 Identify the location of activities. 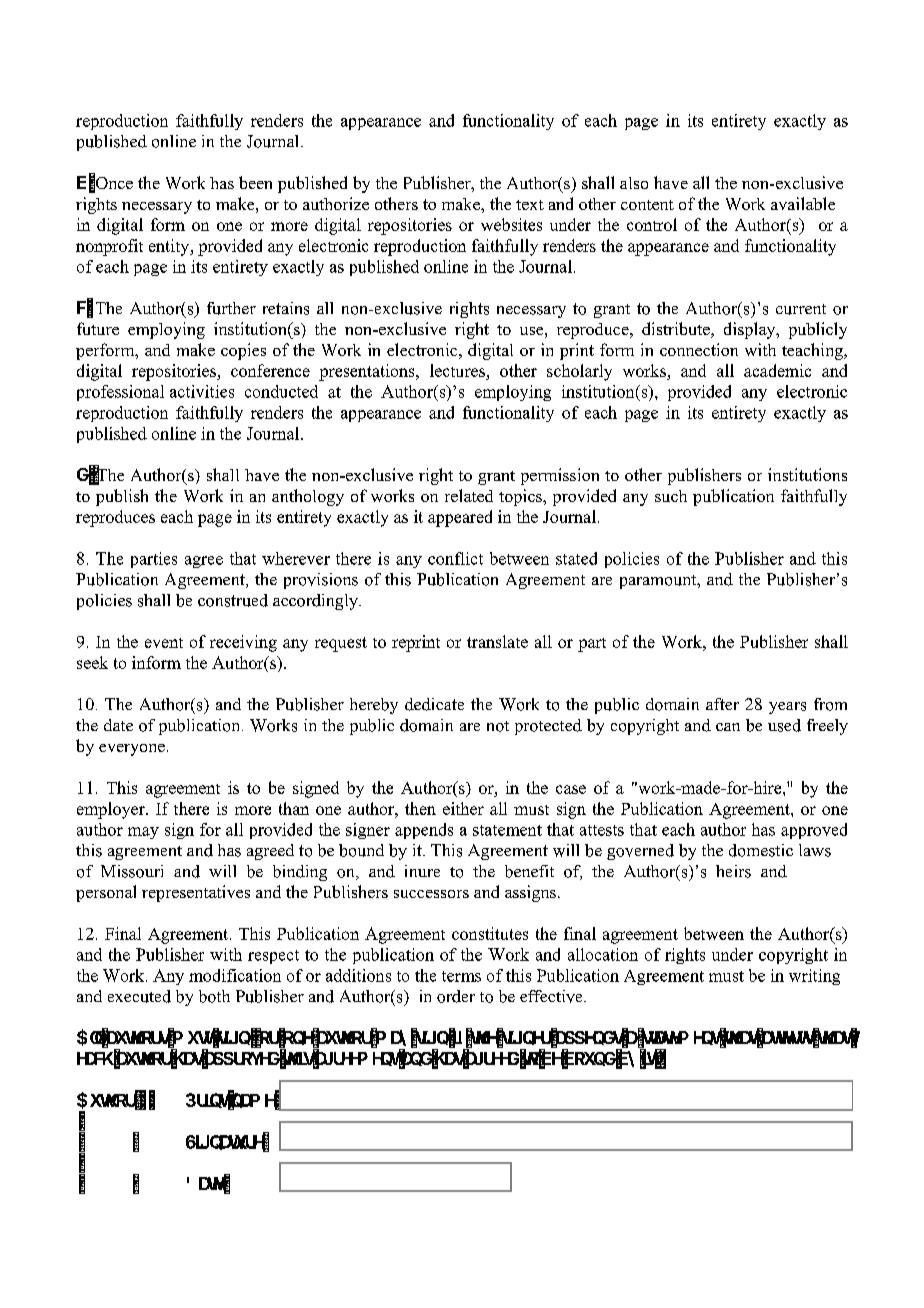
(202, 391).
